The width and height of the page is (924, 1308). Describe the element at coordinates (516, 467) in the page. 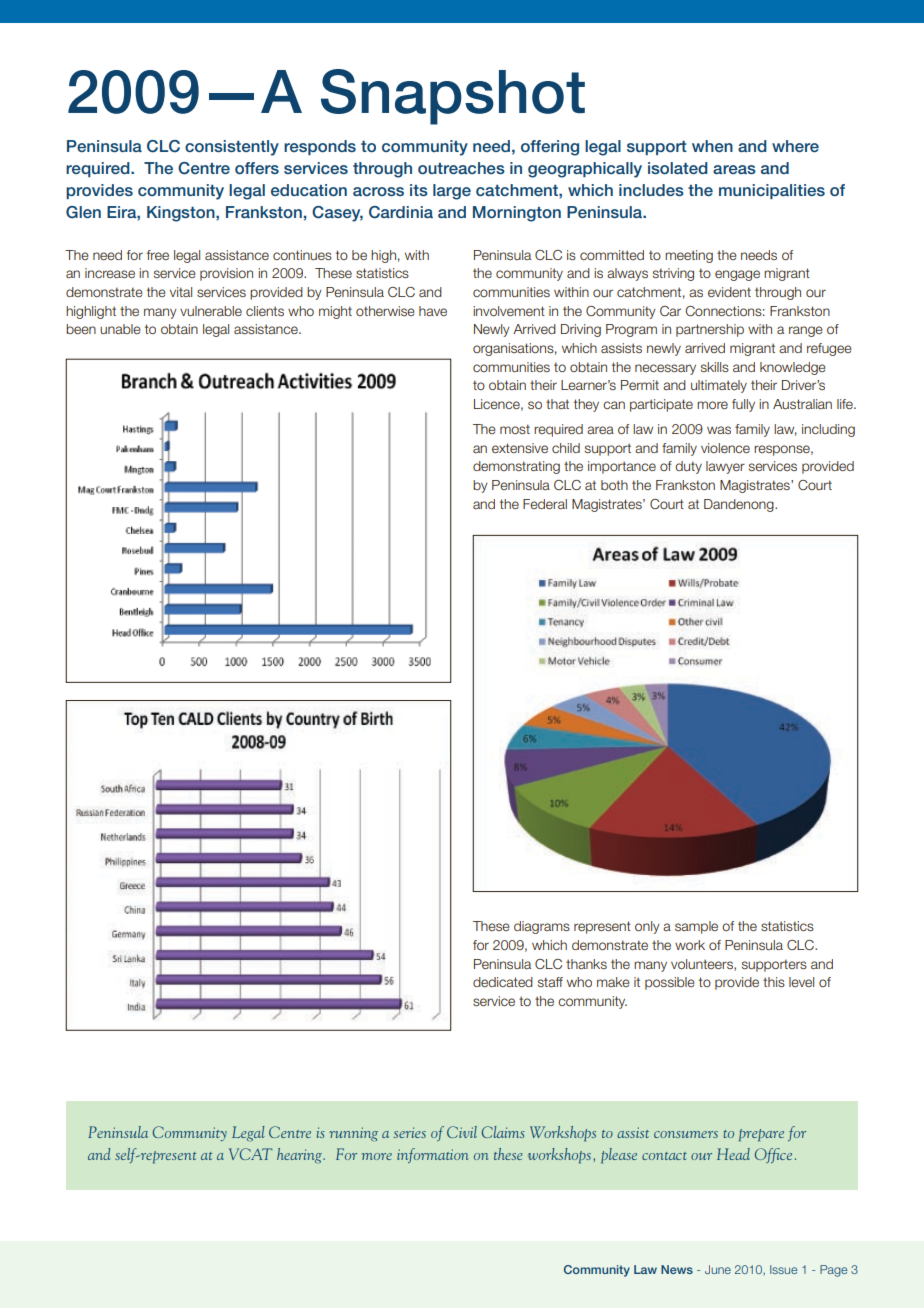

I see `demonstrating` at that location.
